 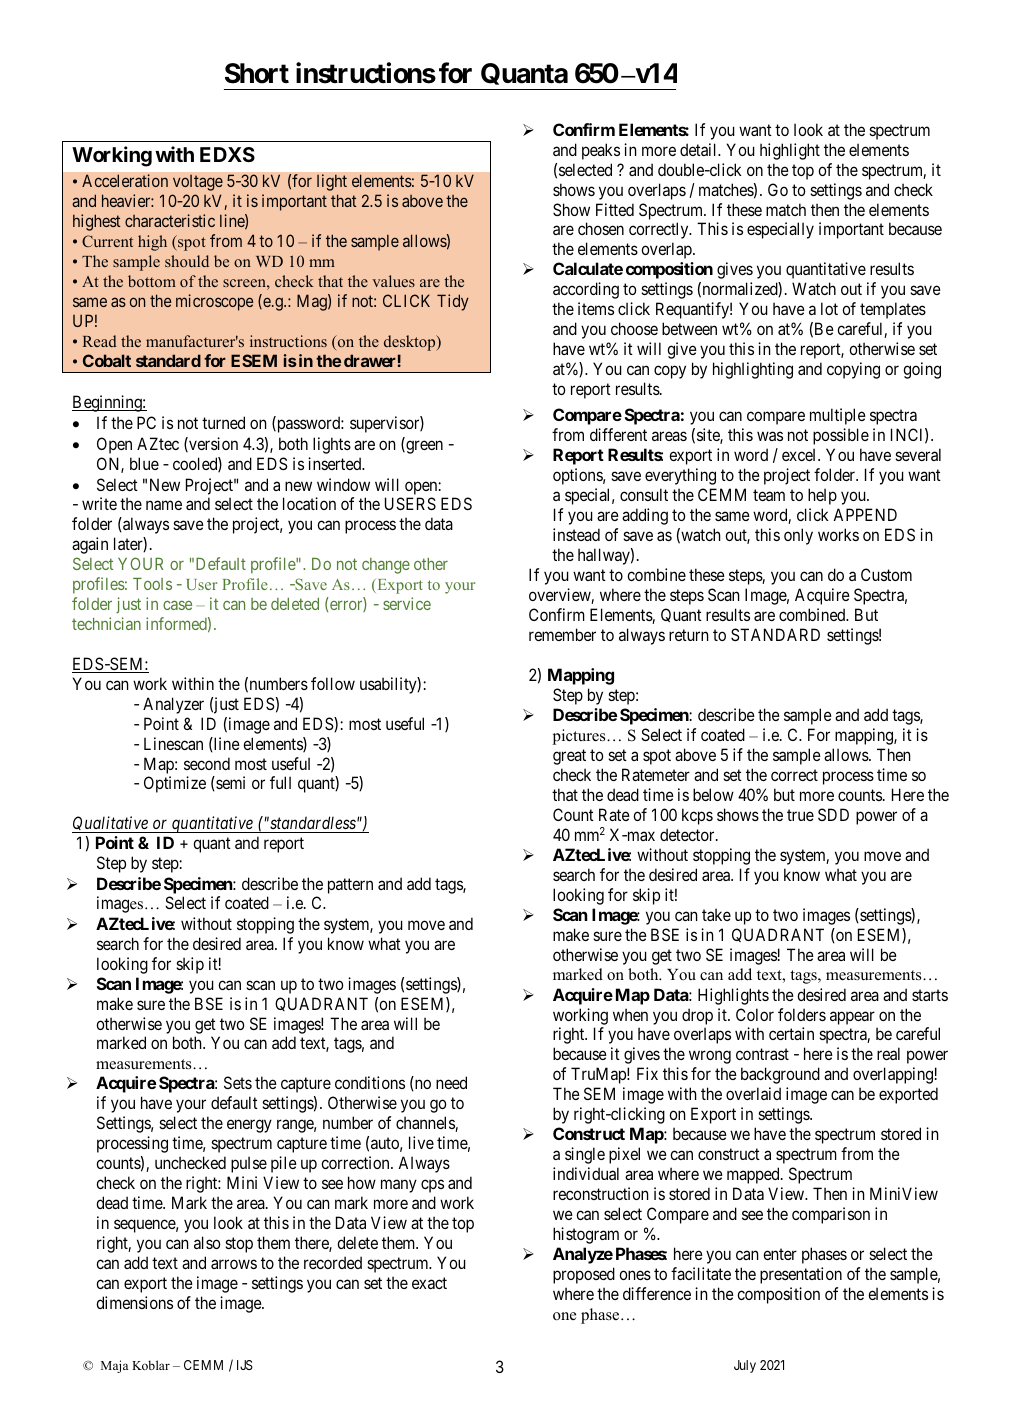 What do you see at coordinates (700, 149) in the screenshot?
I see `detail` at bounding box center [700, 149].
